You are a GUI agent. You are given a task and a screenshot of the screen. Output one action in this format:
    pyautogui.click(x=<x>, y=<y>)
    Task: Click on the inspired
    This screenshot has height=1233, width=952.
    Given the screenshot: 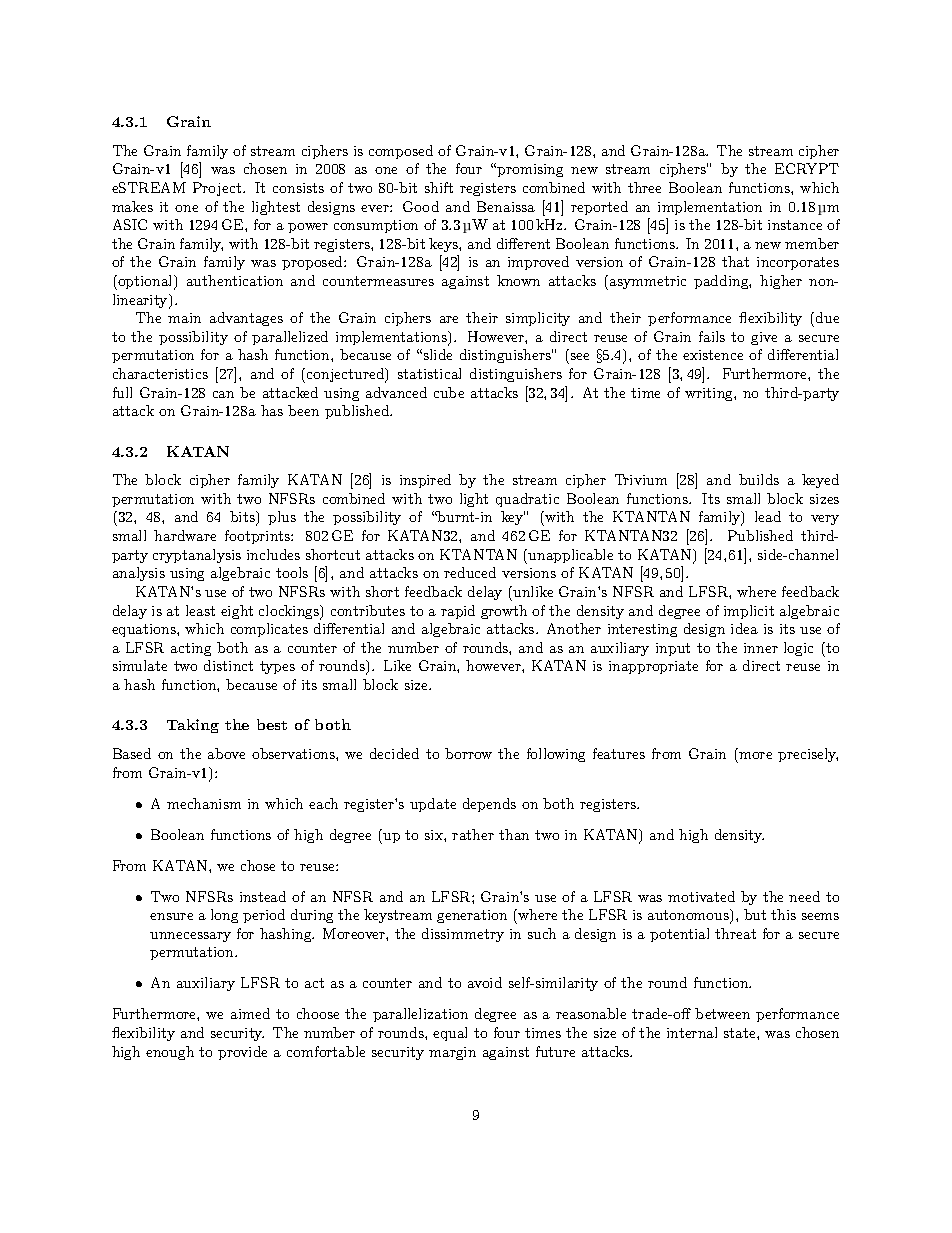 What is the action you would take?
    pyautogui.click(x=425, y=481)
